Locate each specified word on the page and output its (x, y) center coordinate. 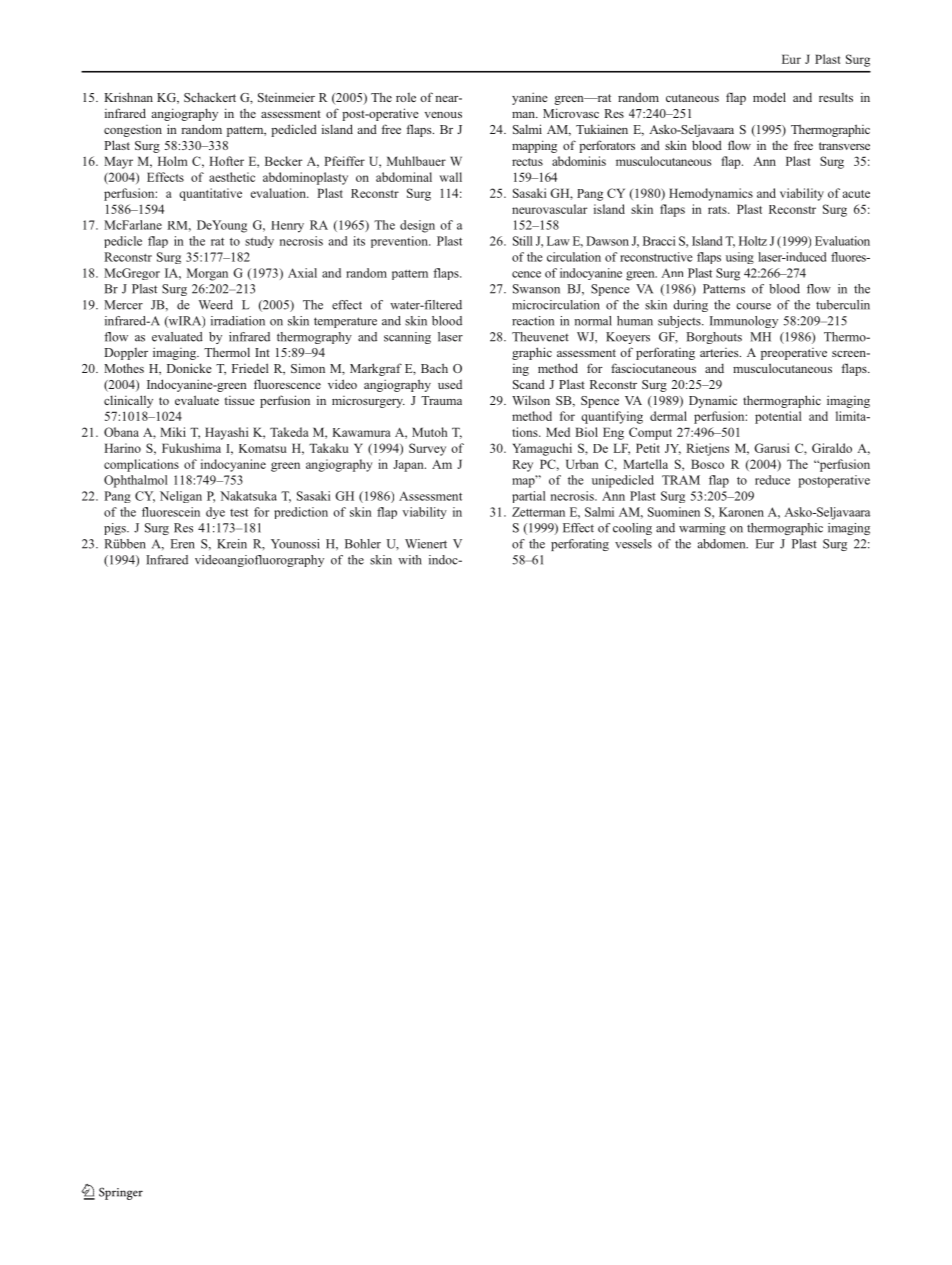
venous (443, 115)
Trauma (441, 400)
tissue (239, 400)
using (740, 258)
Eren (182, 544)
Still (523, 241)
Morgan (207, 274)
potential (778, 417)
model (769, 97)
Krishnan (128, 97)
